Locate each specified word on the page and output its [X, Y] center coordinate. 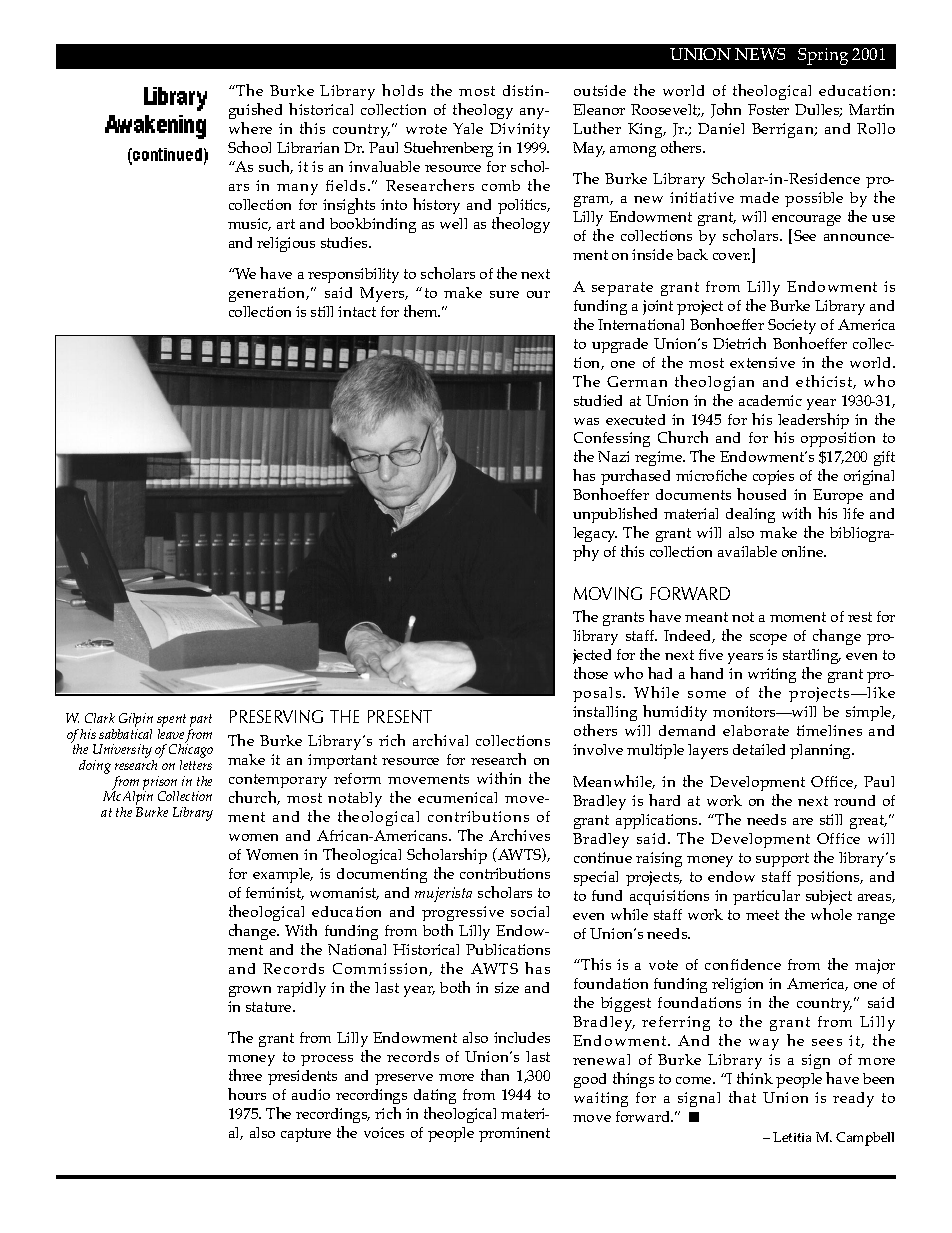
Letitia [792, 1137]
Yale [468, 128]
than [495, 1075]
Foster [768, 109]
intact [357, 311]
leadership [812, 422]
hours [247, 1094]
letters [196, 765]
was [586, 421]
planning [822, 751]
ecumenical [457, 797]
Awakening [155, 127]
